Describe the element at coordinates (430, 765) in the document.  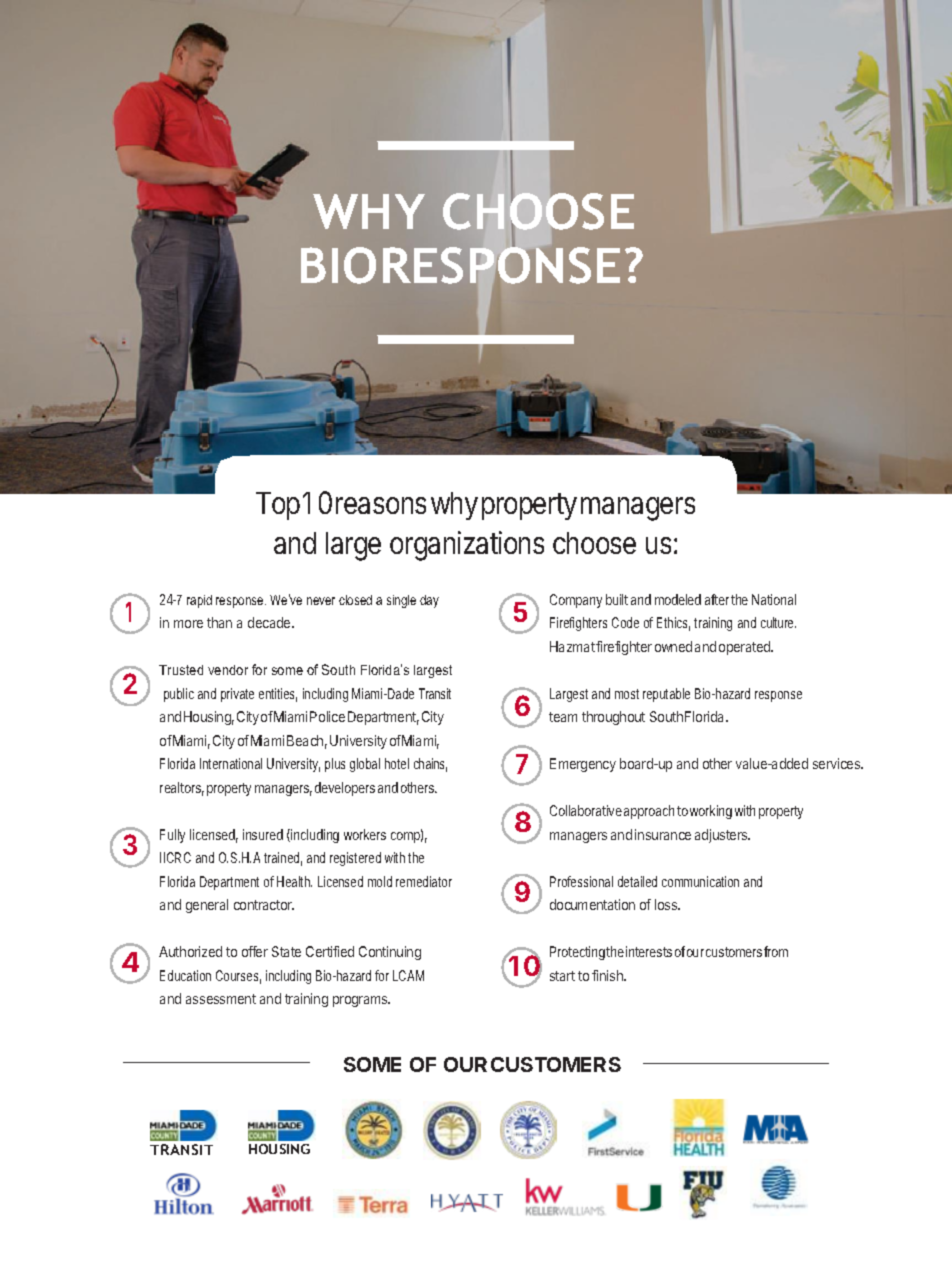
I see `chains` at that location.
